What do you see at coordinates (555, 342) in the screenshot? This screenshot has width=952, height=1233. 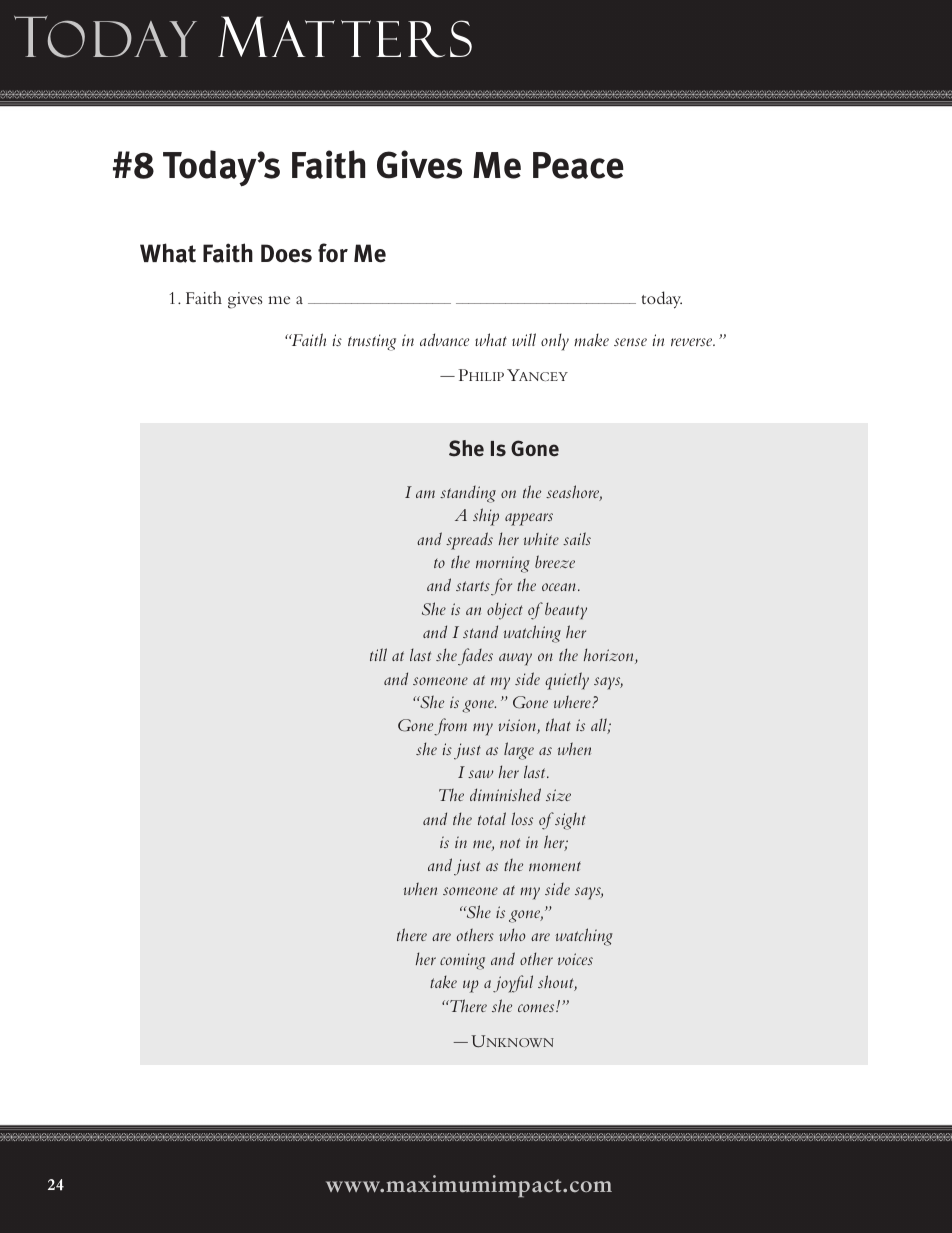 I see `only` at bounding box center [555, 342].
